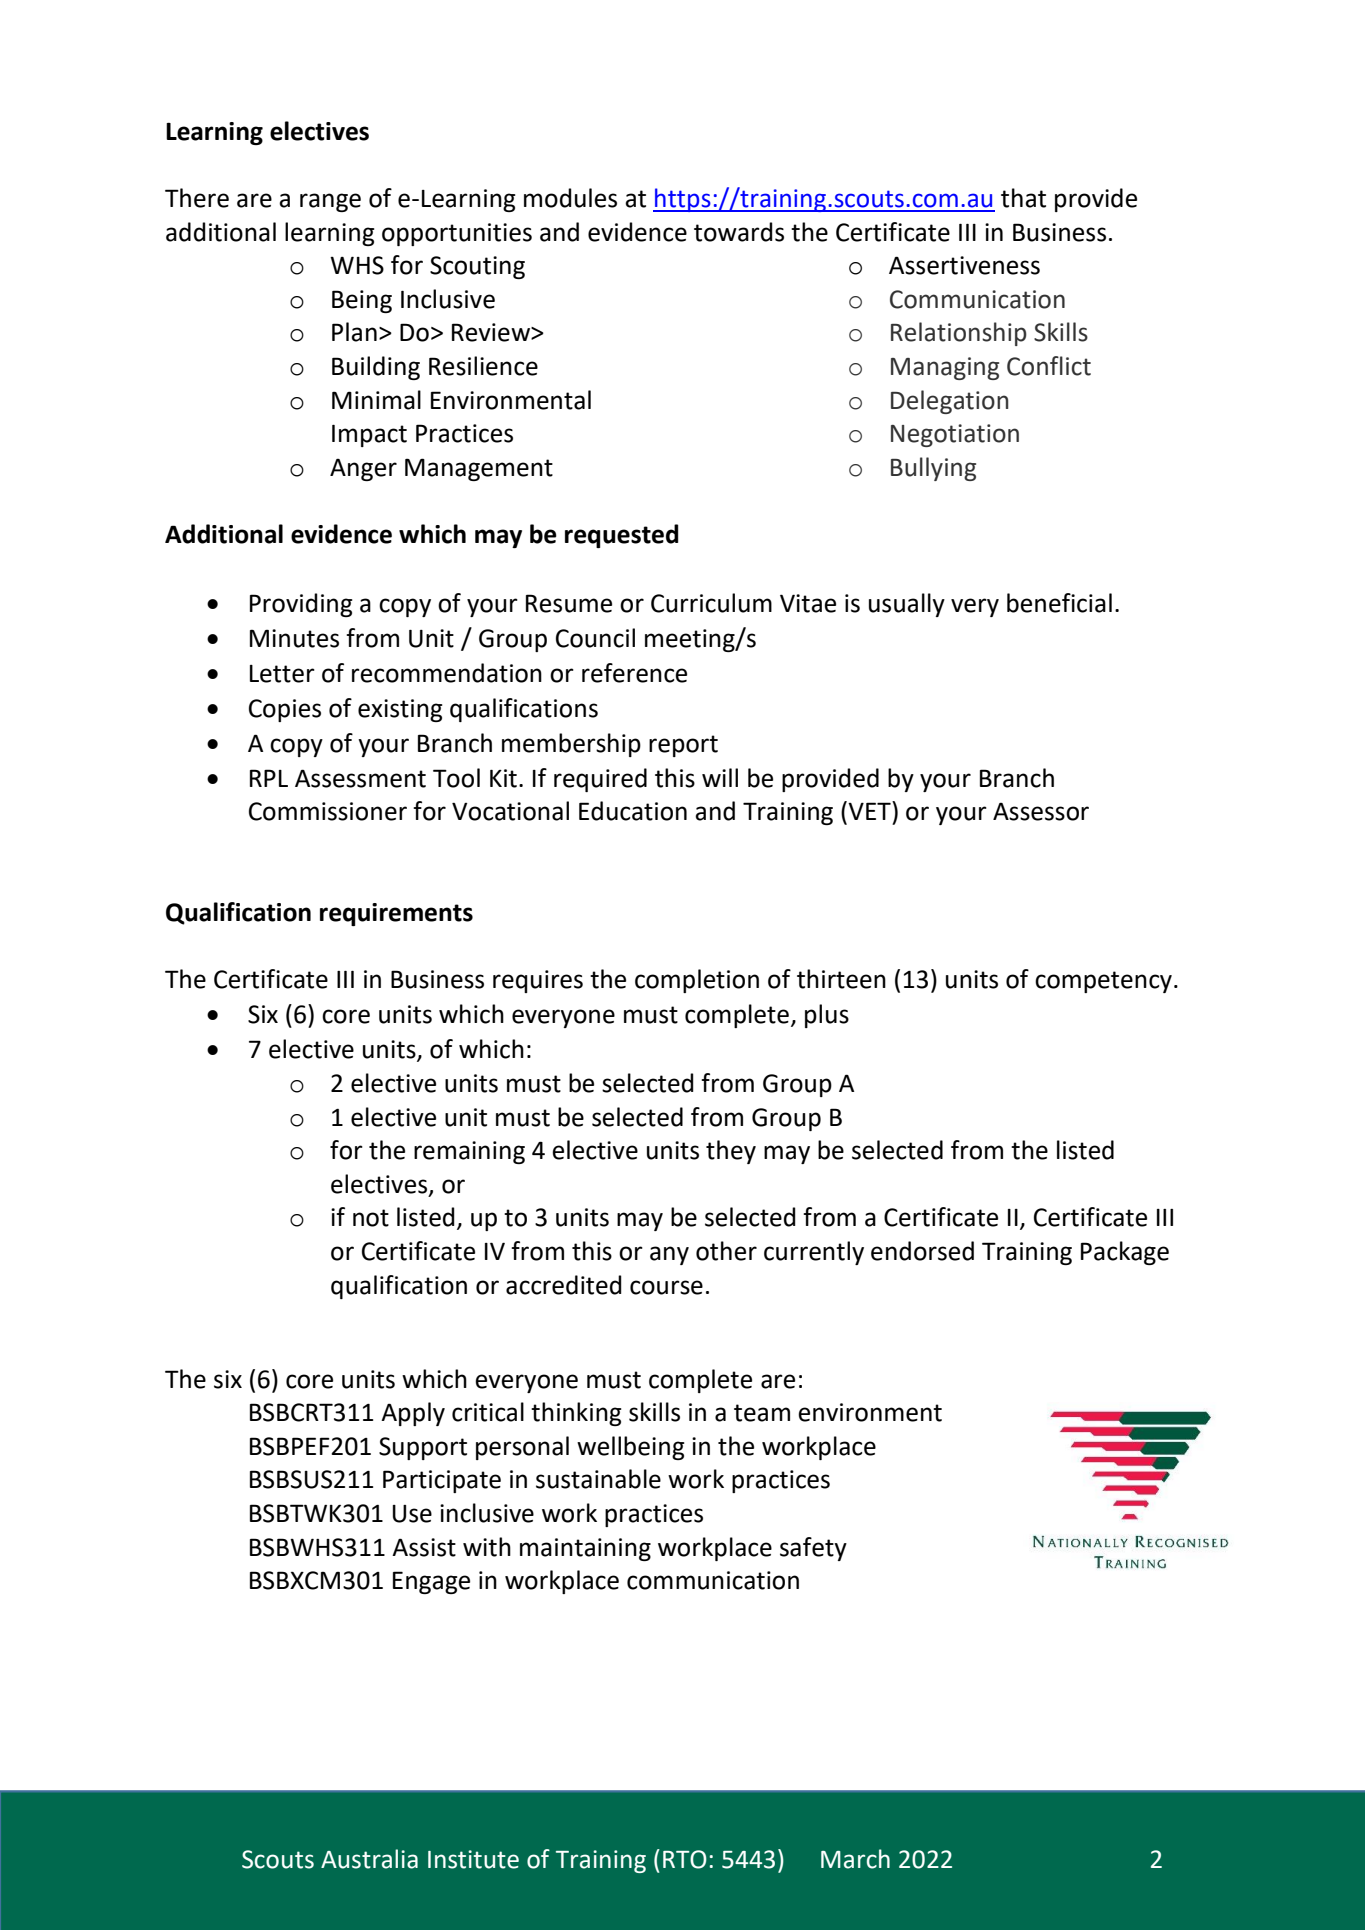 The width and height of the image is (1365, 1930). What do you see at coordinates (369, 1859) in the image?
I see `Australia` at bounding box center [369, 1859].
